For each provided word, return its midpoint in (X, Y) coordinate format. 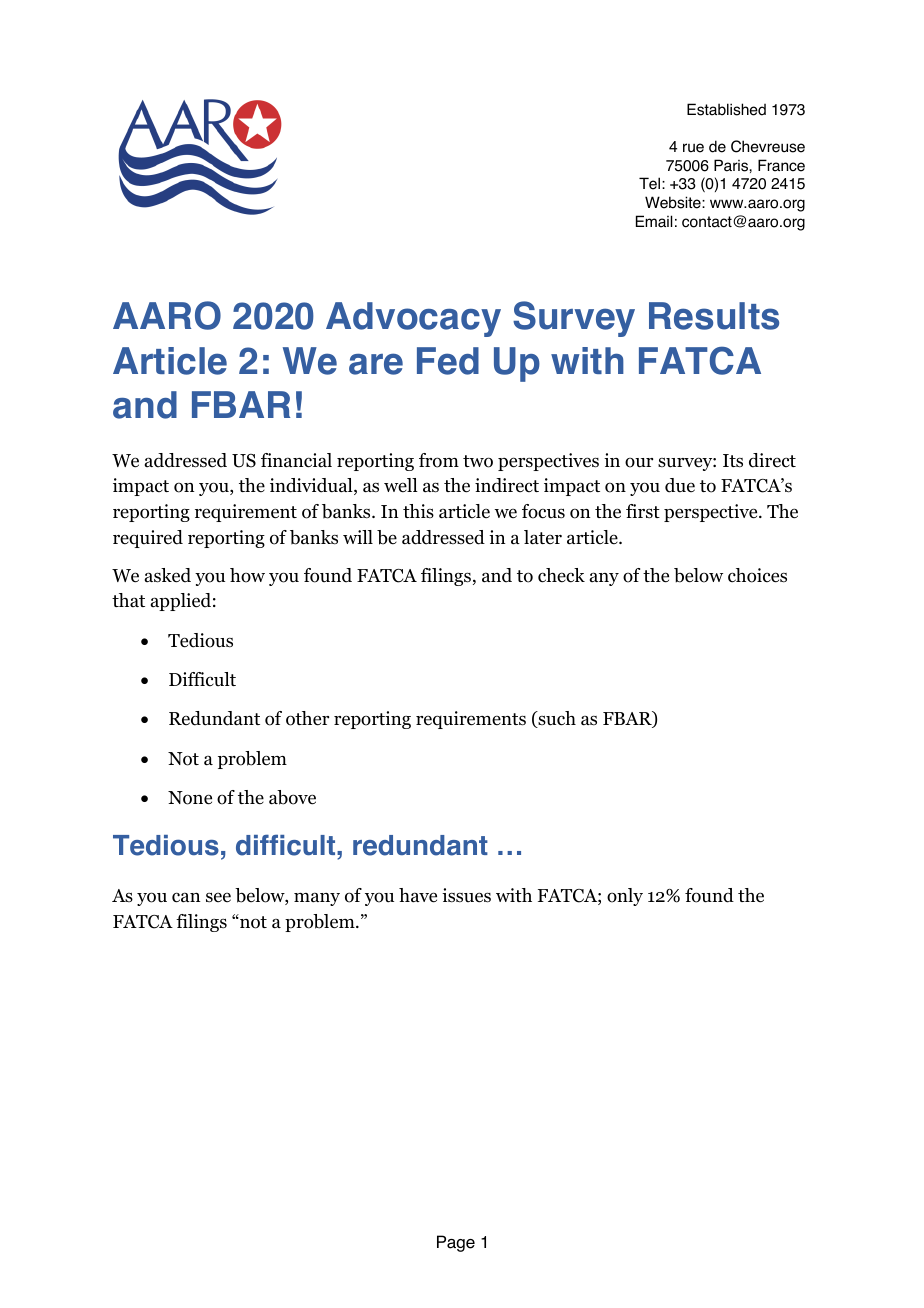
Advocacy (413, 319)
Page (456, 1243)
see (218, 897)
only (625, 897)
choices (757, 575)
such (556, 719)
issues (466, 895)
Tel (649, 183)
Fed (448, 361)
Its (733, 461)
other (307, 718)
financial (296, 460)
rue (693, 148)
